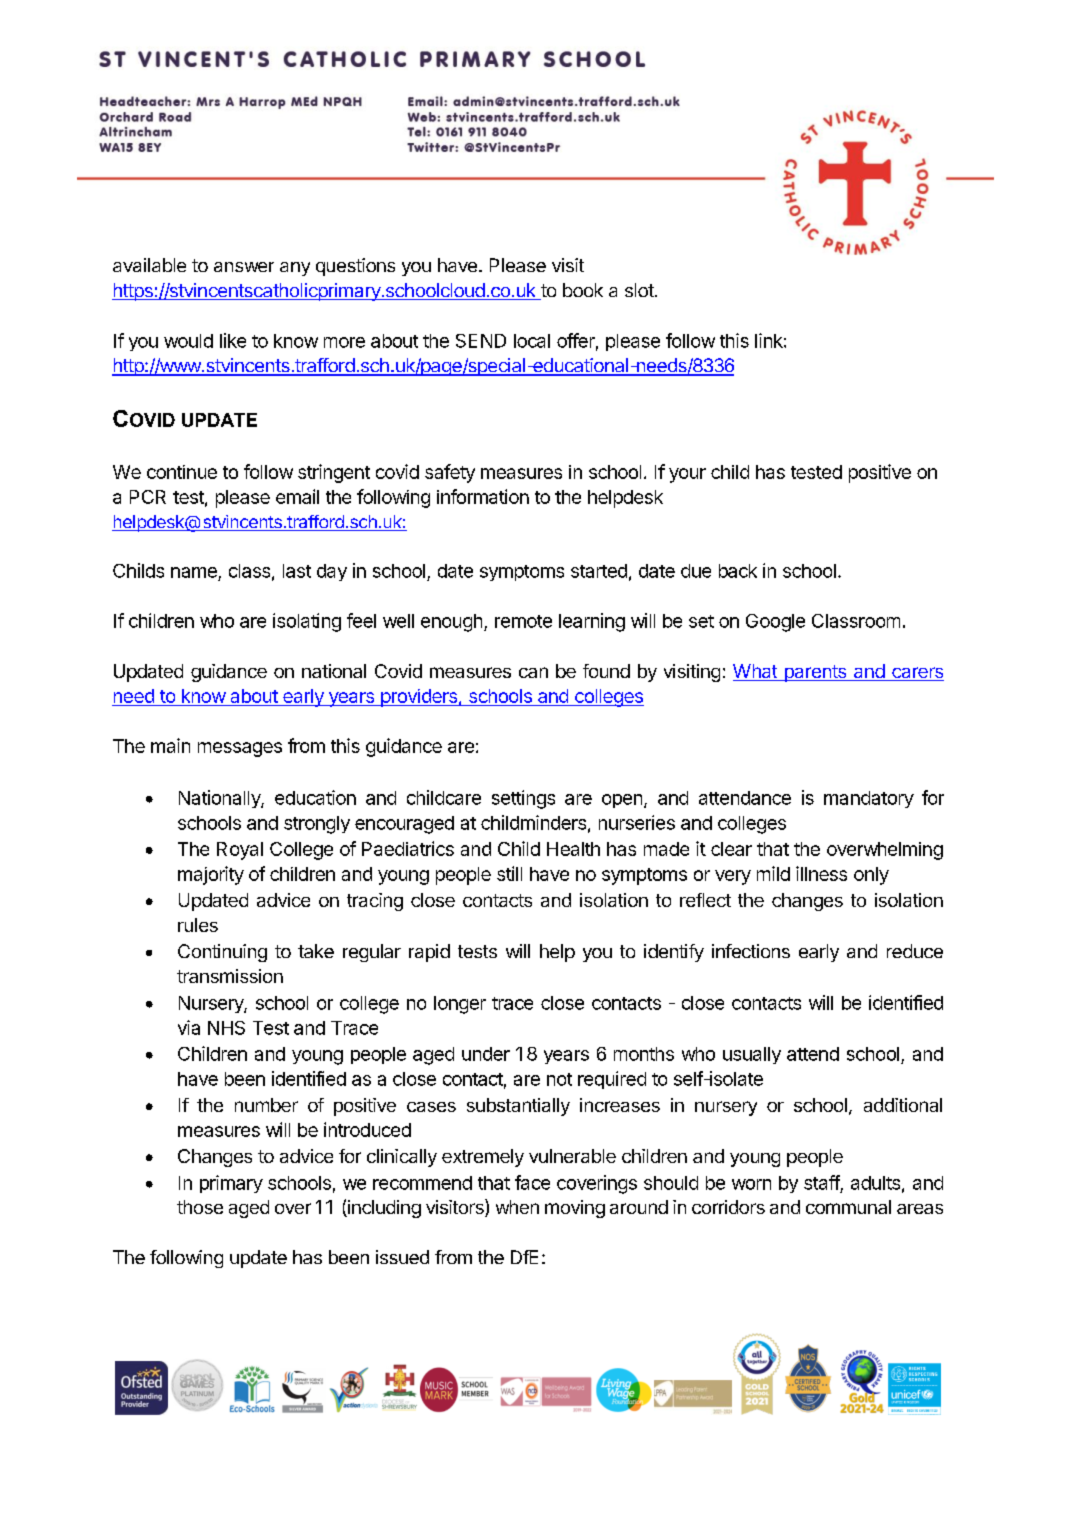 This image has height=1514, width=1071. I want to click on mandatory, so click(869, 799).
